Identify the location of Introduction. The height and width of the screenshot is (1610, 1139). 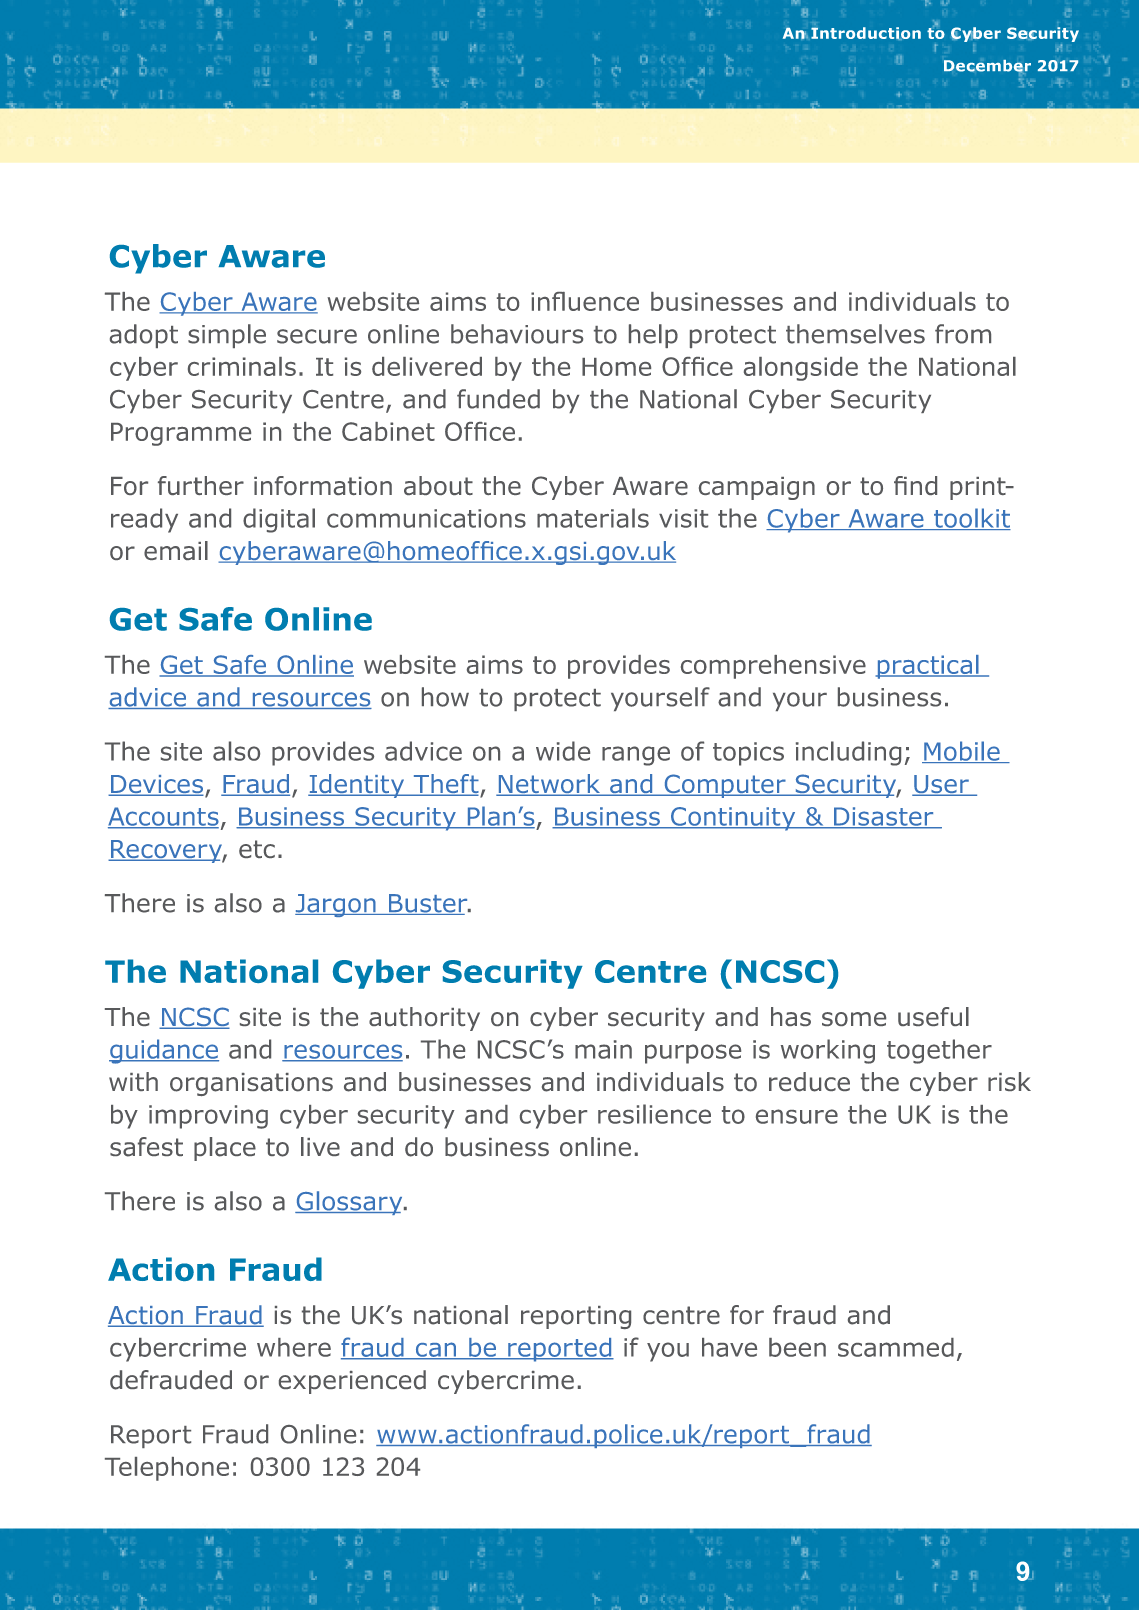
(866, 33).
